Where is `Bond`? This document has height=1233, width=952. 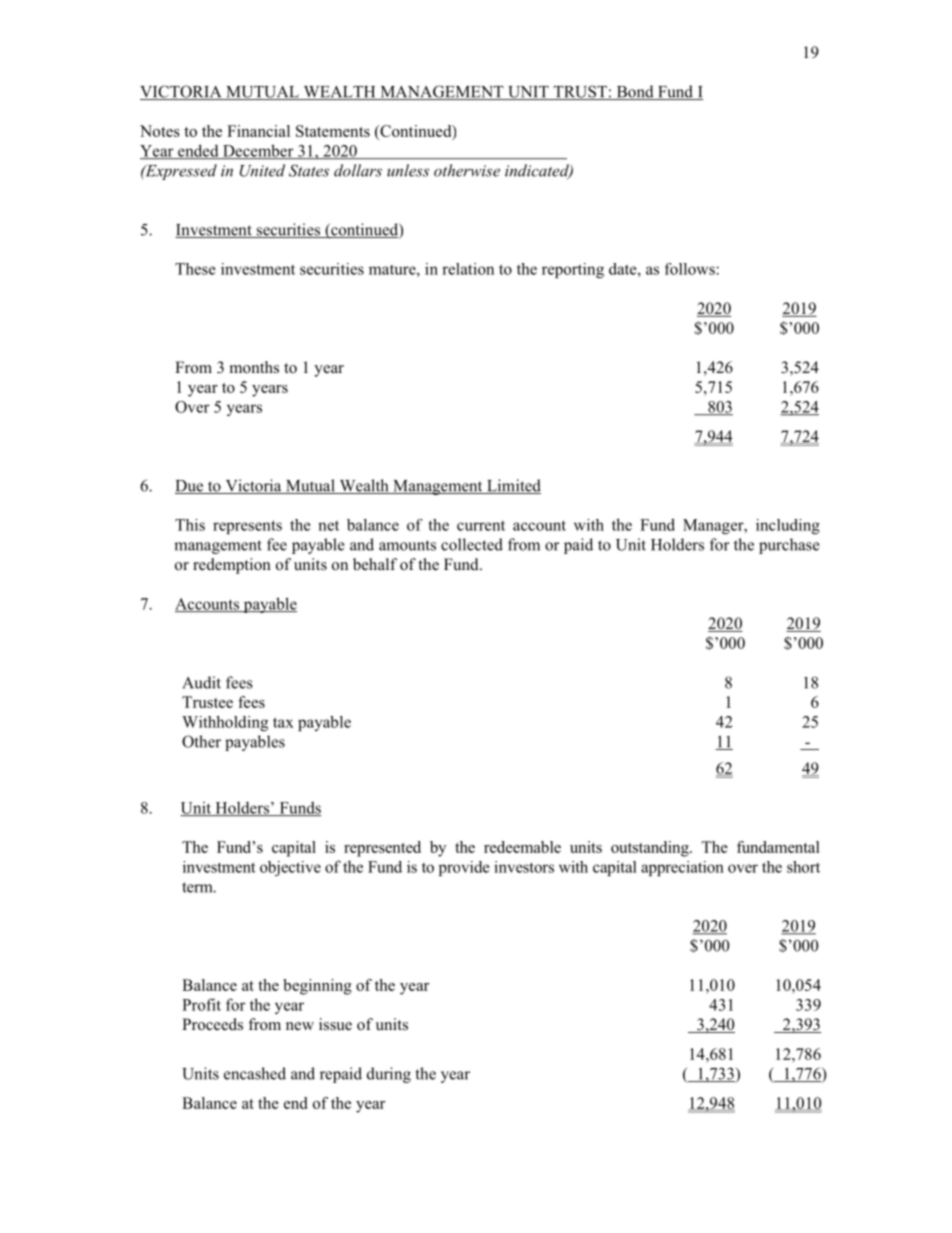 Bond is located at coordinates (635, 92).
